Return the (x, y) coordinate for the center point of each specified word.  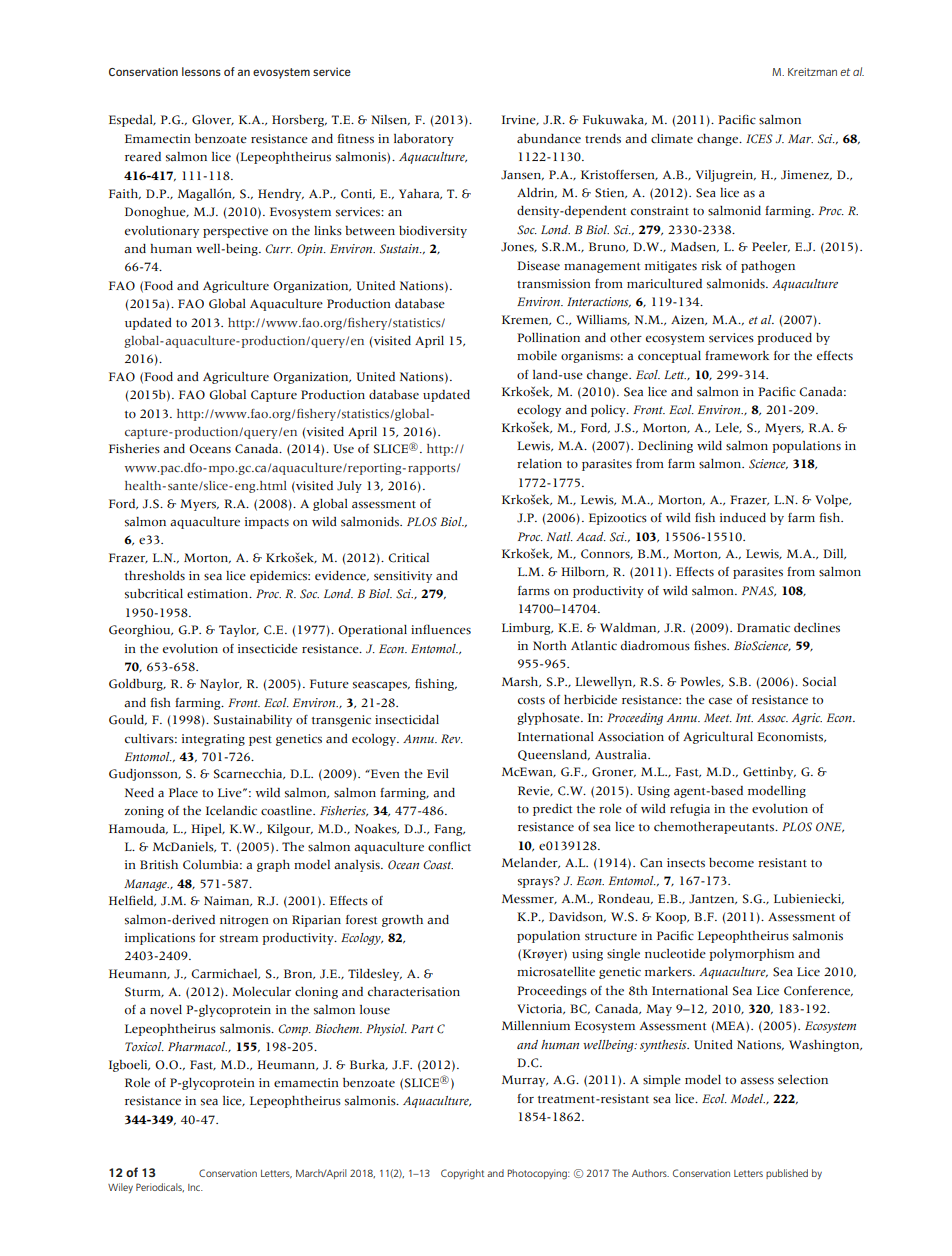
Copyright (462, 1174)
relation (539, 464)
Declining (665, 447)
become (731, 863)
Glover (212, 120)
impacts (267, 523)
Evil (438, 773)
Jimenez (806, 175)
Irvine (520, 120)
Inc (195, 1187)
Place (183, 793)
